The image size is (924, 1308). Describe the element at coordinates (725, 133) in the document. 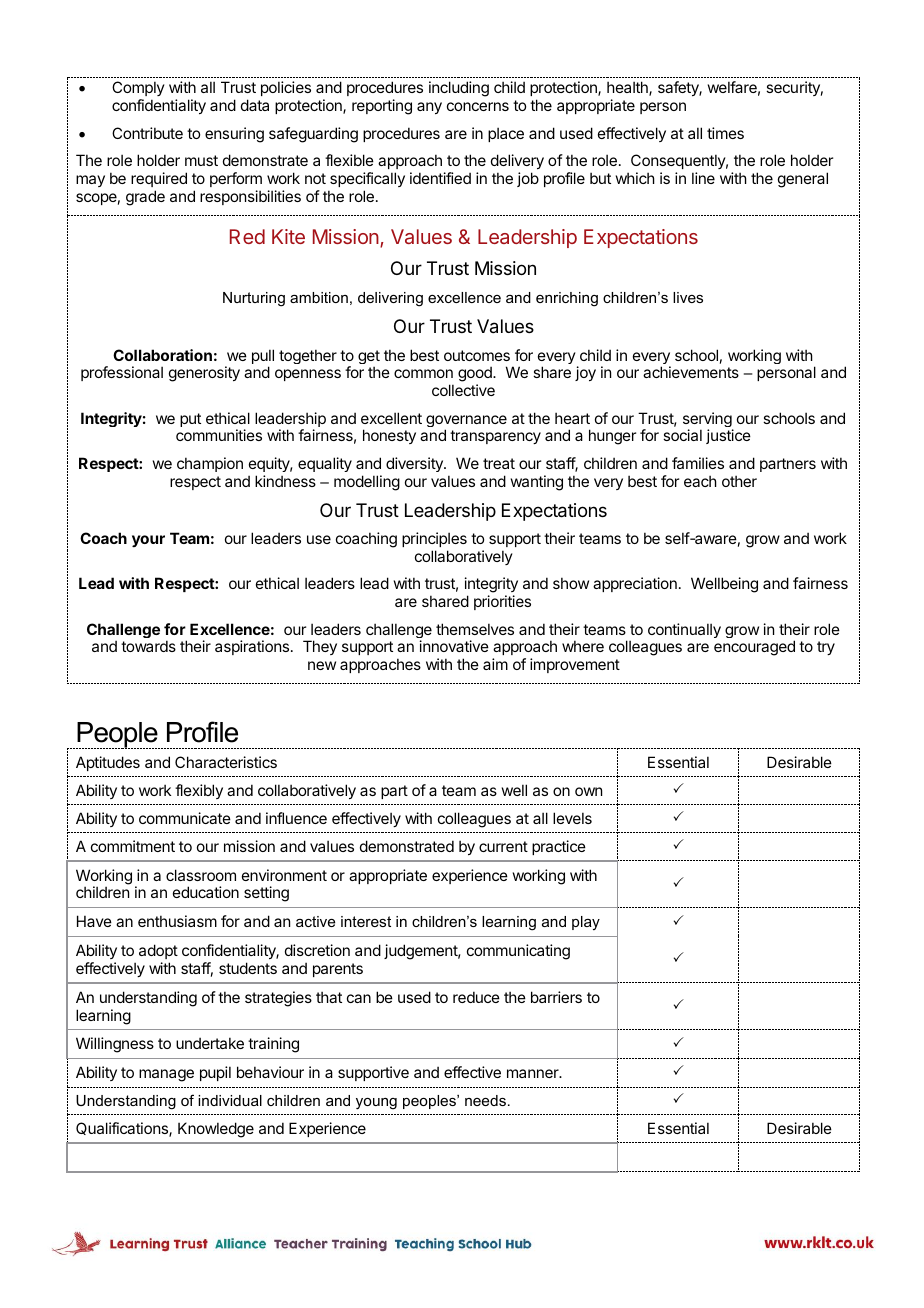

I see `times` at that location.
